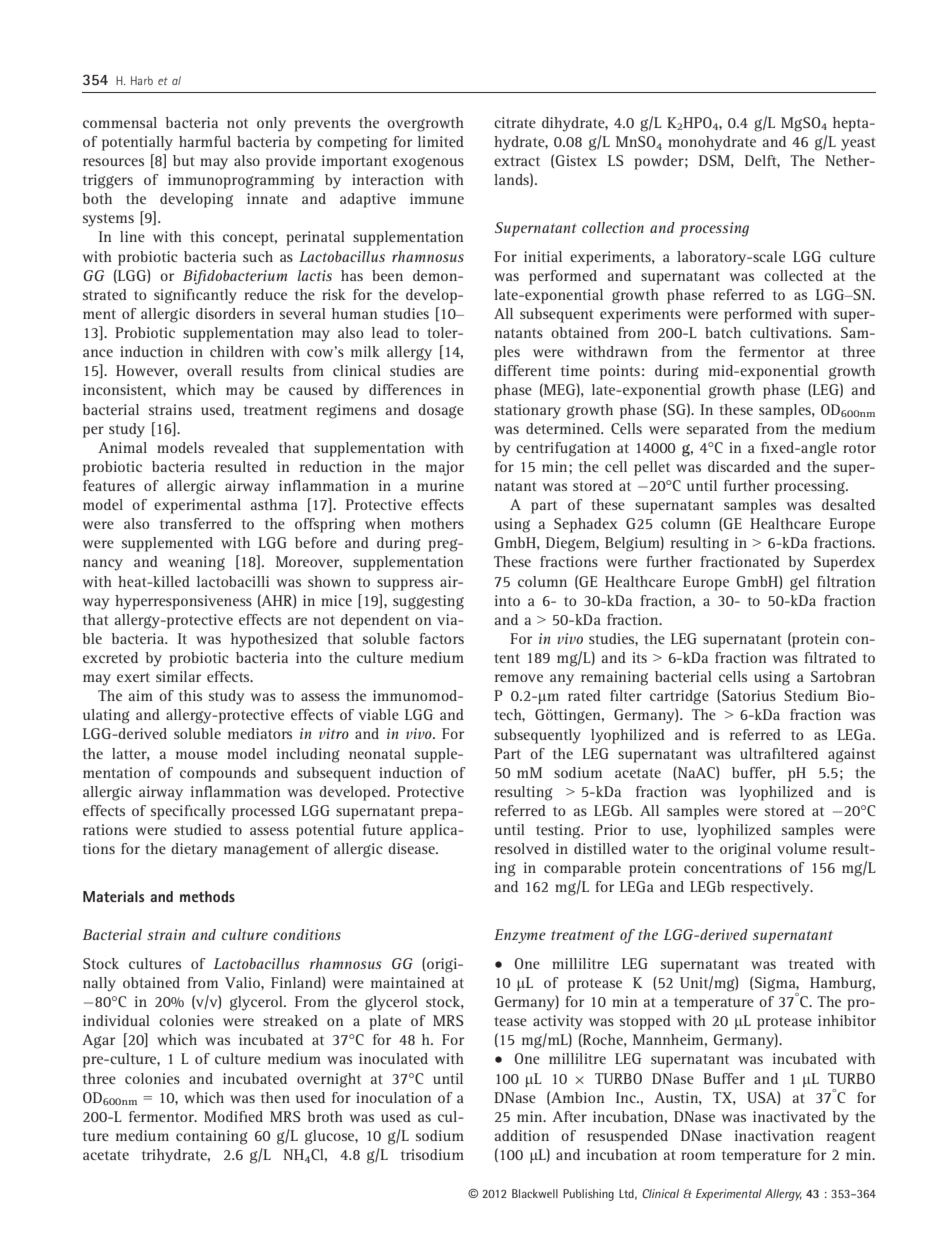  Describe the element at coordinates (207, 896) in the page. I see `methods` at that location.
